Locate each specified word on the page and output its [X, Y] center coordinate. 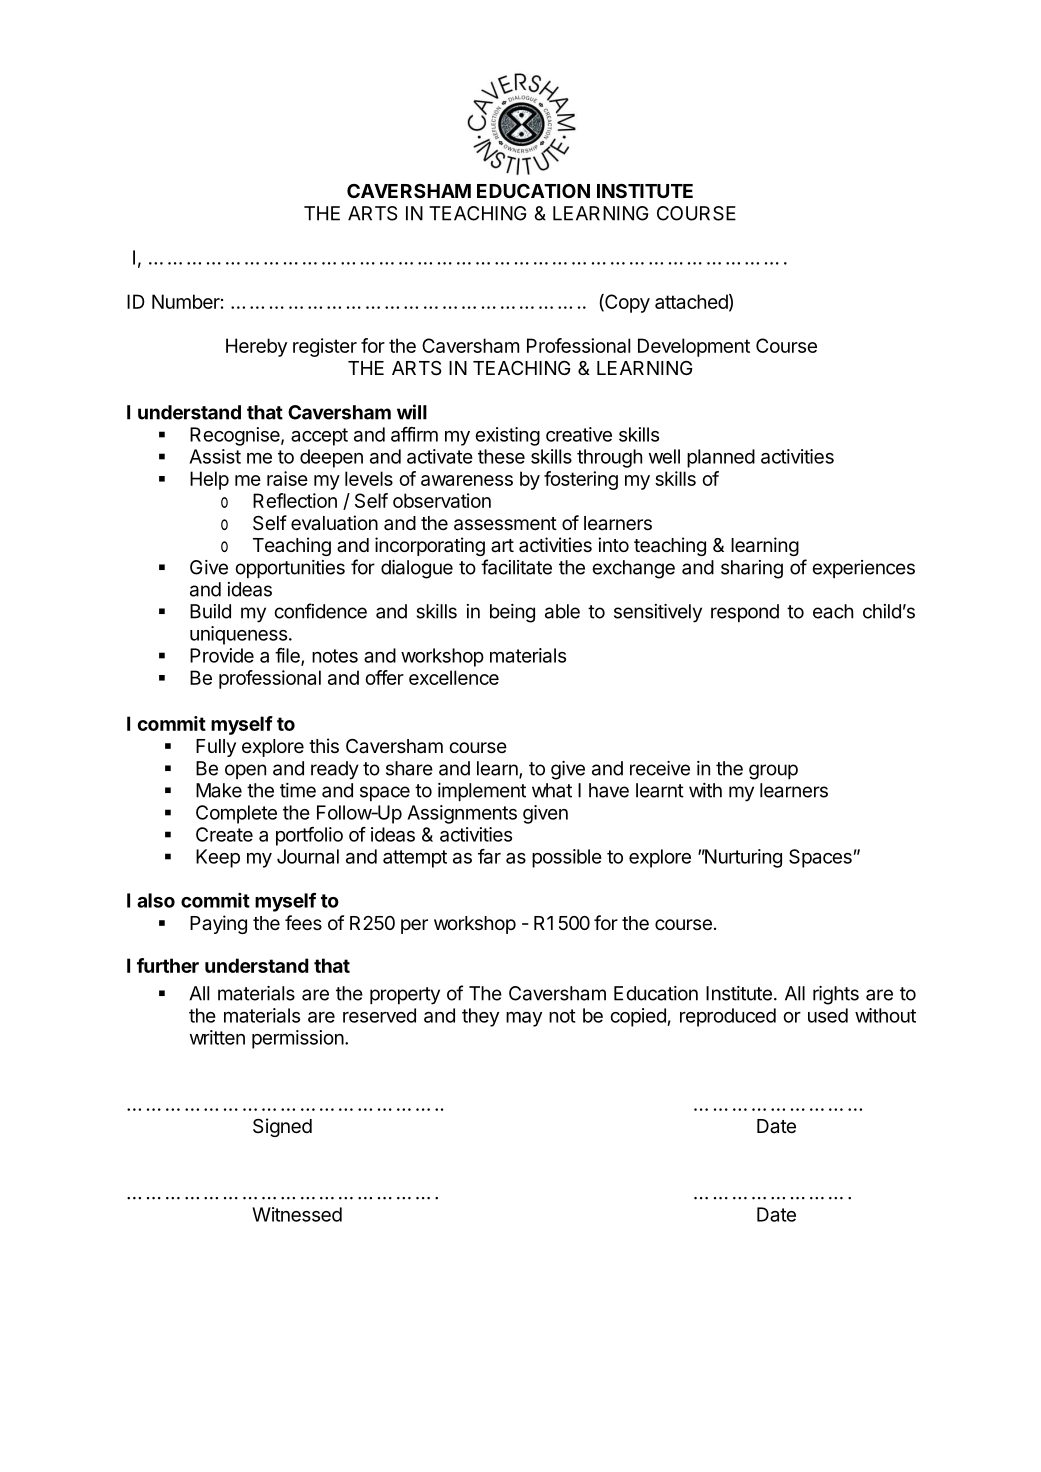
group [773, 772]
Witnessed [297, 1214]
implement [482, 792]
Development [694, 347]
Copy [626, 303]
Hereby [256, 347]
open [245, 771]
